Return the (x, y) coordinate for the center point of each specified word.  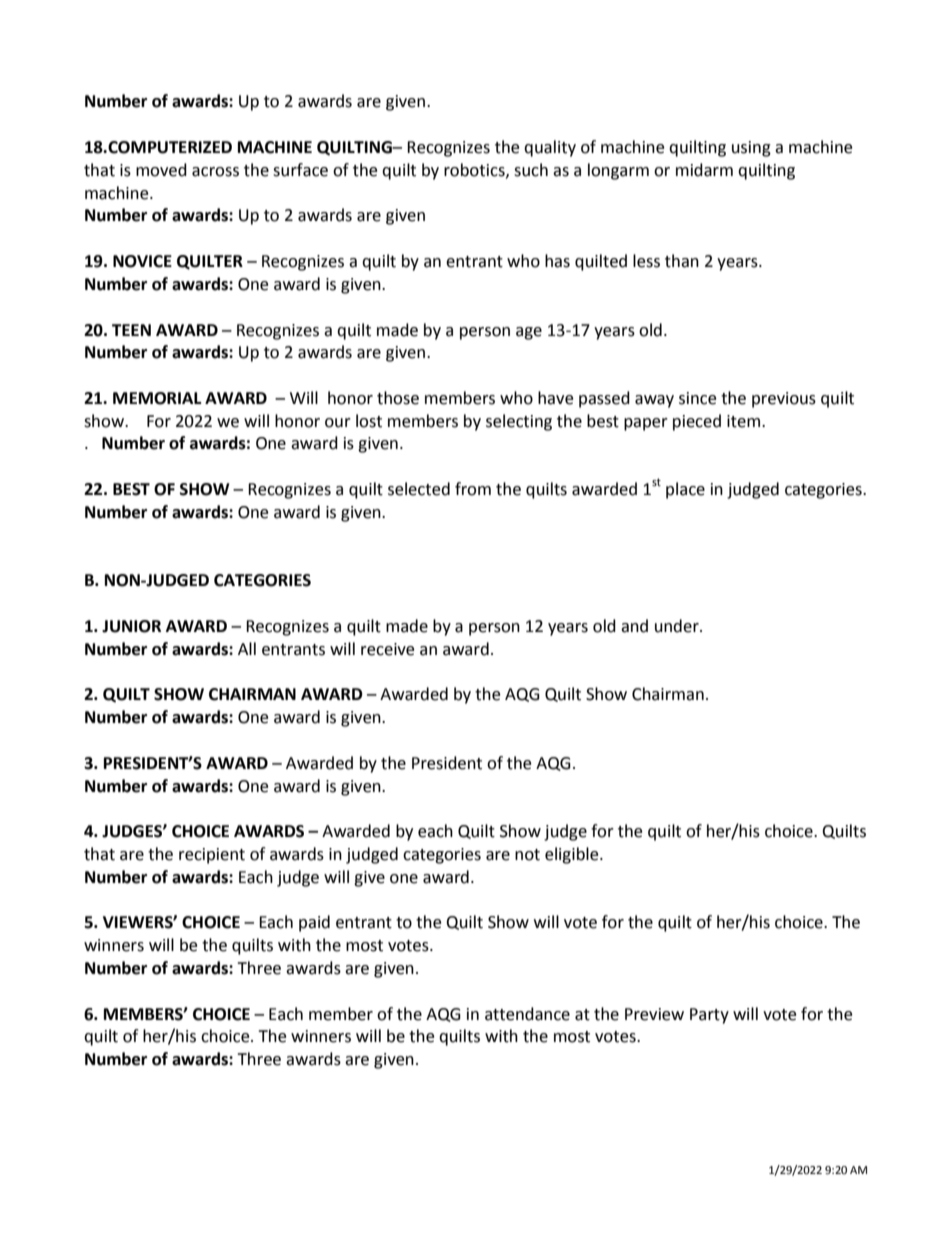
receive (387, 649)
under (678, 626)
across (215, 172)
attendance (527, 1014)
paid (314, 923)
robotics (475, 170)
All (247, 648)
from (473, 489)
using (751, 149)
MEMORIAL (157, 398)
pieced (697, 422)
